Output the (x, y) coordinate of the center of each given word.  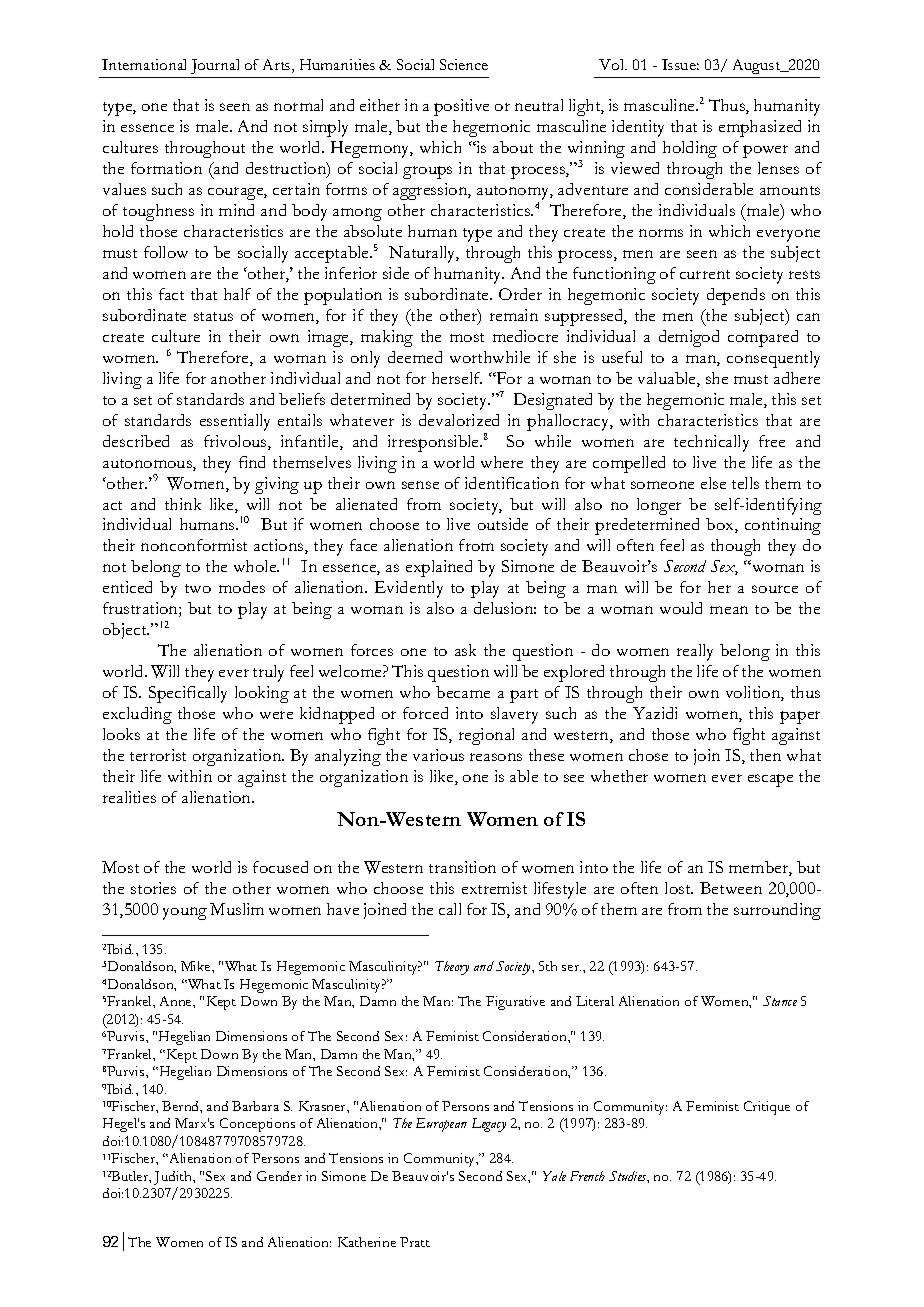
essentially (235, 422)
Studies (629, 1177)
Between (731, 888)
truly (268, 673)
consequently (773, 359)
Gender (279, 1176)
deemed (415, 357)
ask (465, 650)
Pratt (415, 1242)
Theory (452, 968)
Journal (215, 66)
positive (461, 107)
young (185, 913)
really (695, 652)
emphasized (760, 128)
